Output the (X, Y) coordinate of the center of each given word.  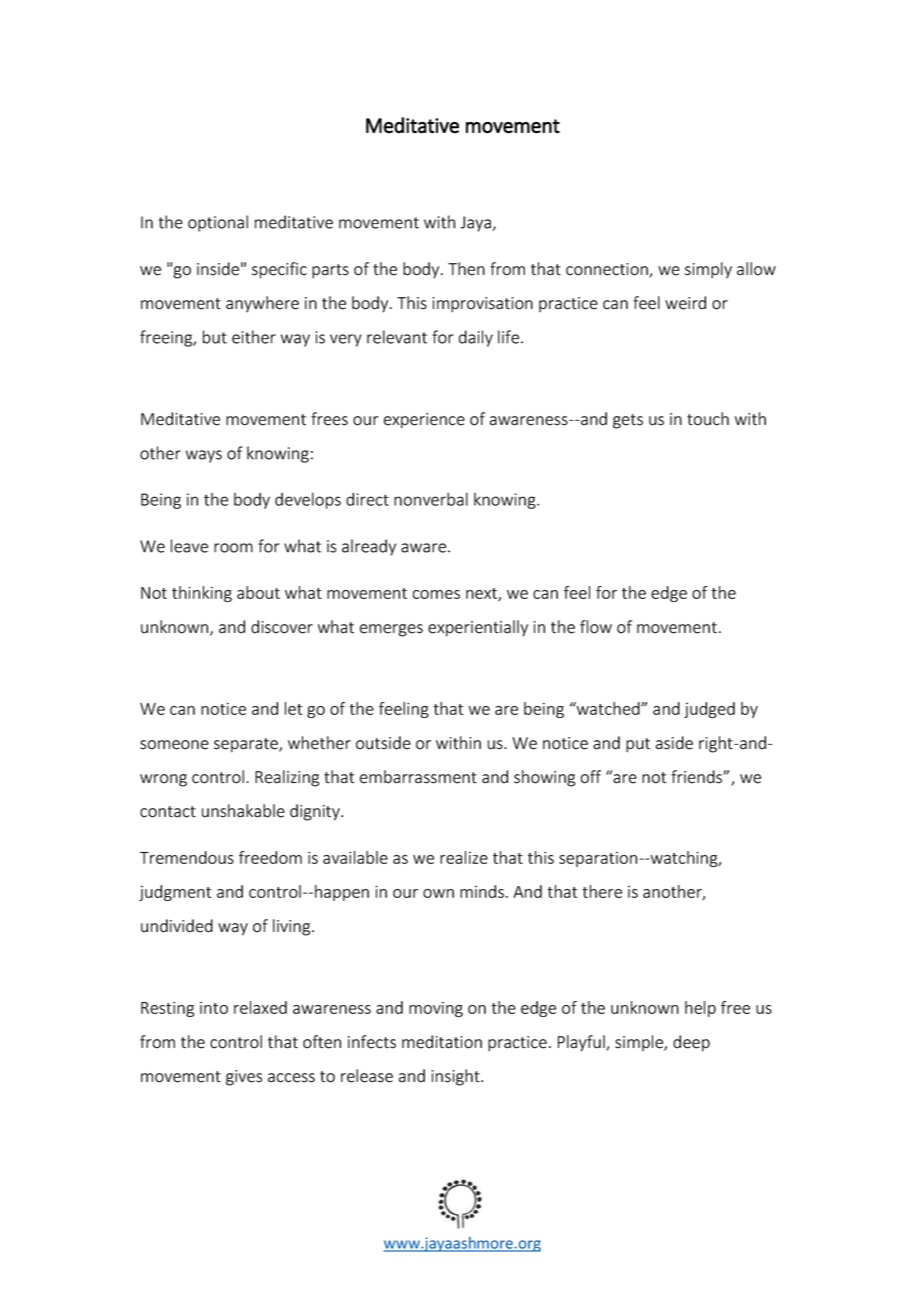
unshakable (243, 811)
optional (218, 223)
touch (708, 419)
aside (674, 743)
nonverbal (431, 499)
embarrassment (418, 777)
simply (708, 270)
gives (244, 1078)
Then (466, 269)
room (233, 548)
